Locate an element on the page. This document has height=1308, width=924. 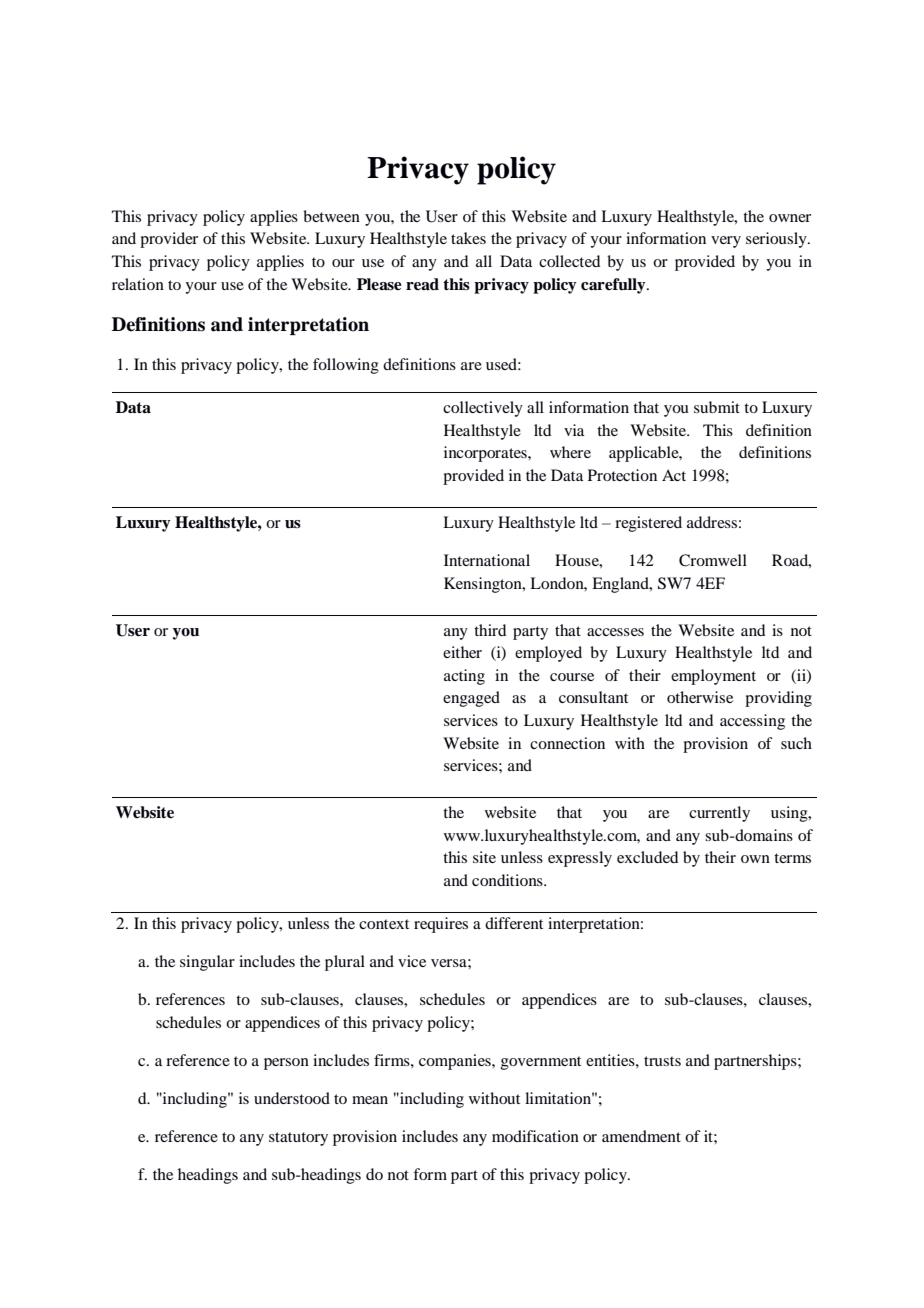
companies is located at coordinates (456, 1062).
